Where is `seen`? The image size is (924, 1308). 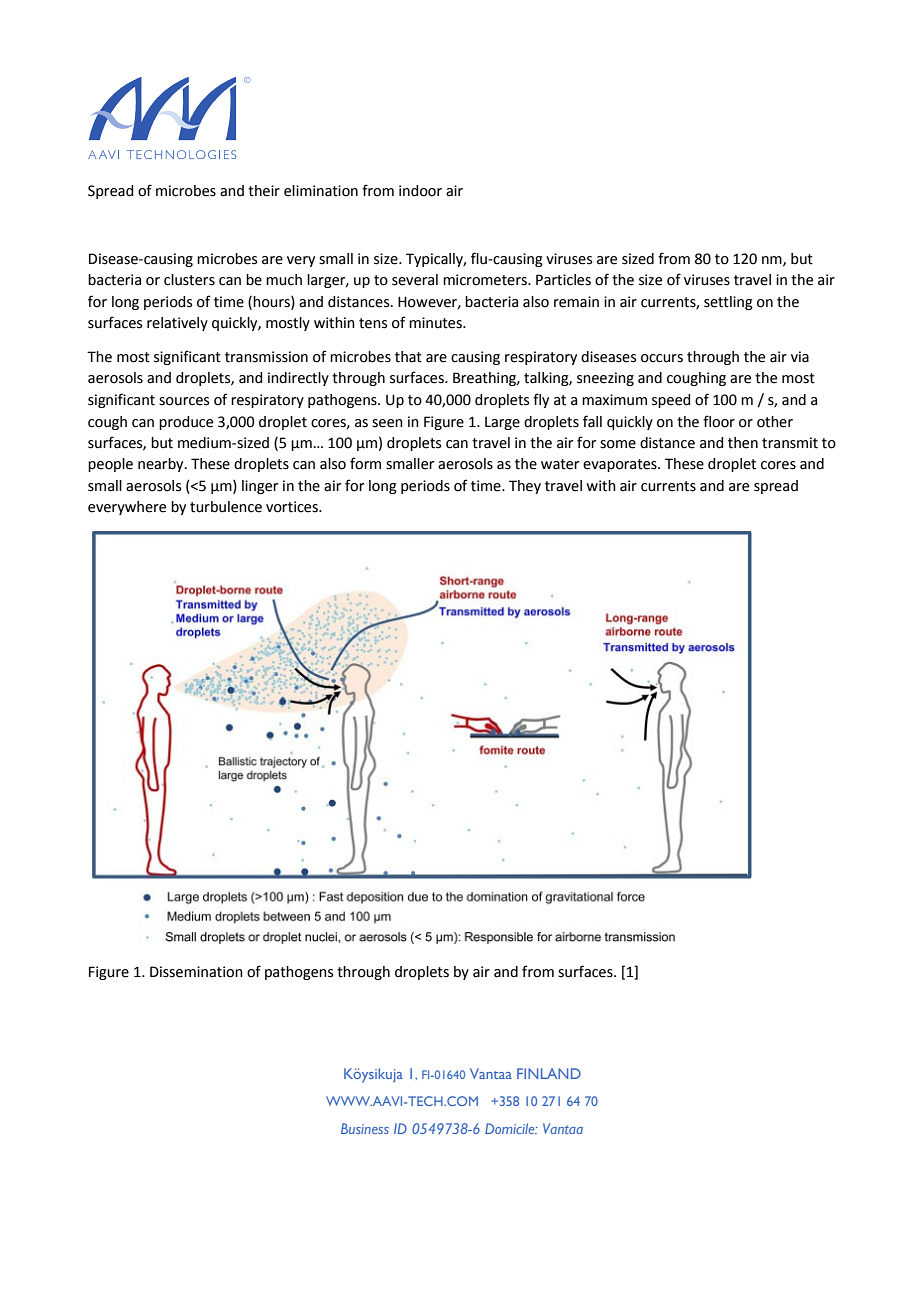 seen is located at coordinates (387, 423).
